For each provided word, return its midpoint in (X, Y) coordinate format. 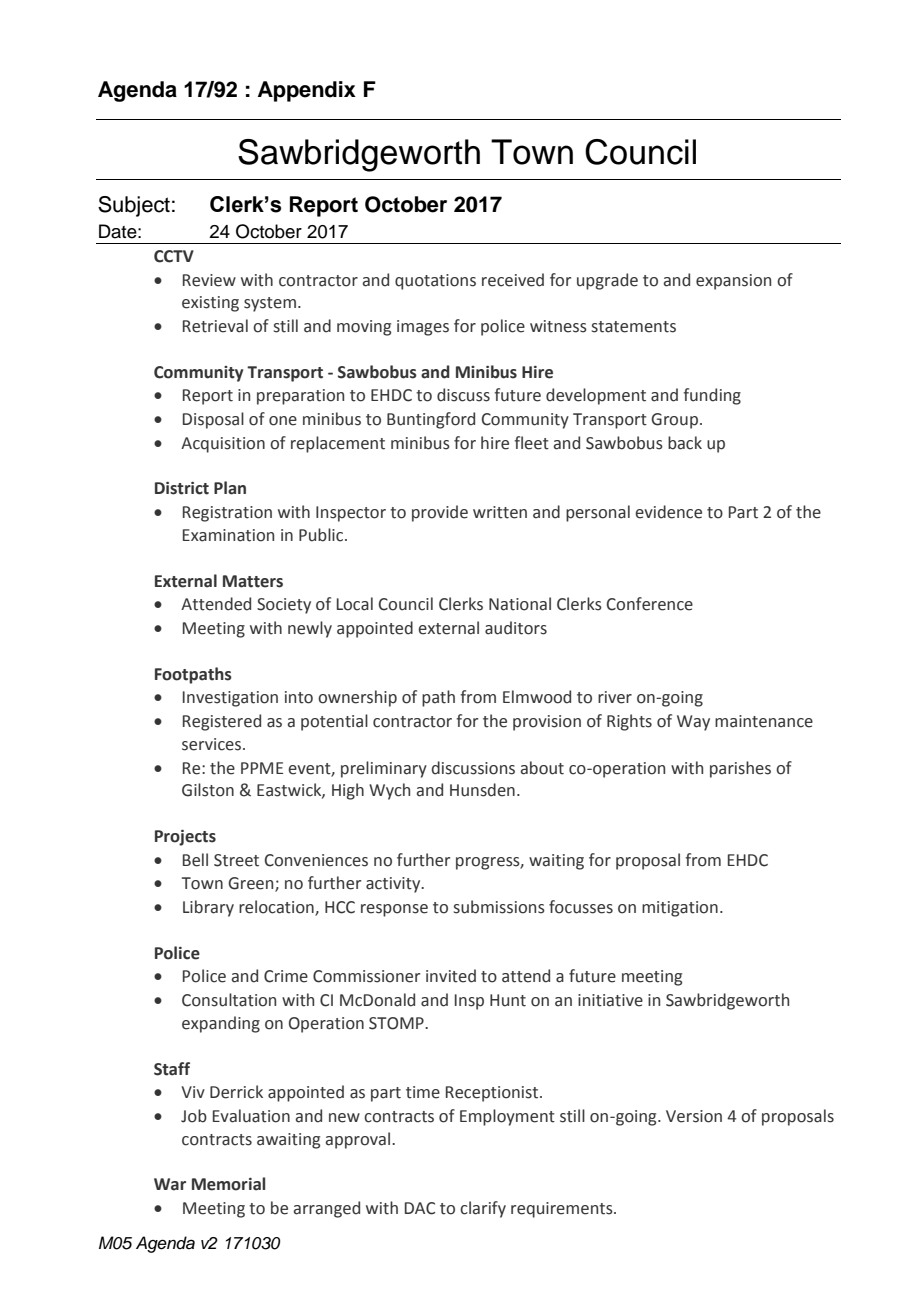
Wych (389, 791)
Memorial (228, 1184)
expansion (733, 282)
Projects (185, 838)
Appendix (307, 91)
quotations (435, 282)
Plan (230, 488)
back (685, 443)
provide (440, 513)
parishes (740, 769)
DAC (420, 1208)
